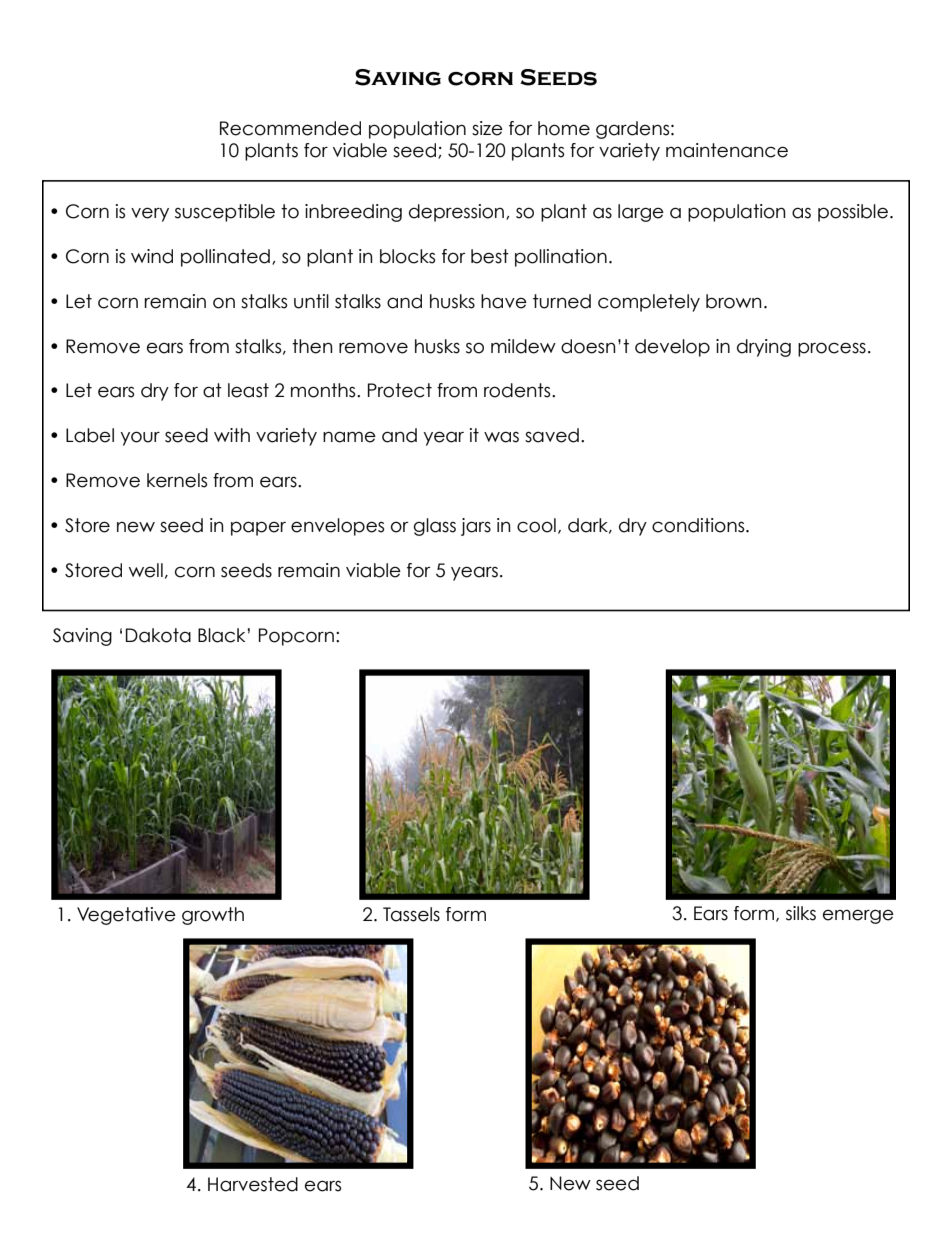 The image size is (952, 1233). Describe the element at coordinates (487, 128) in the image. I see `size` at that location.
